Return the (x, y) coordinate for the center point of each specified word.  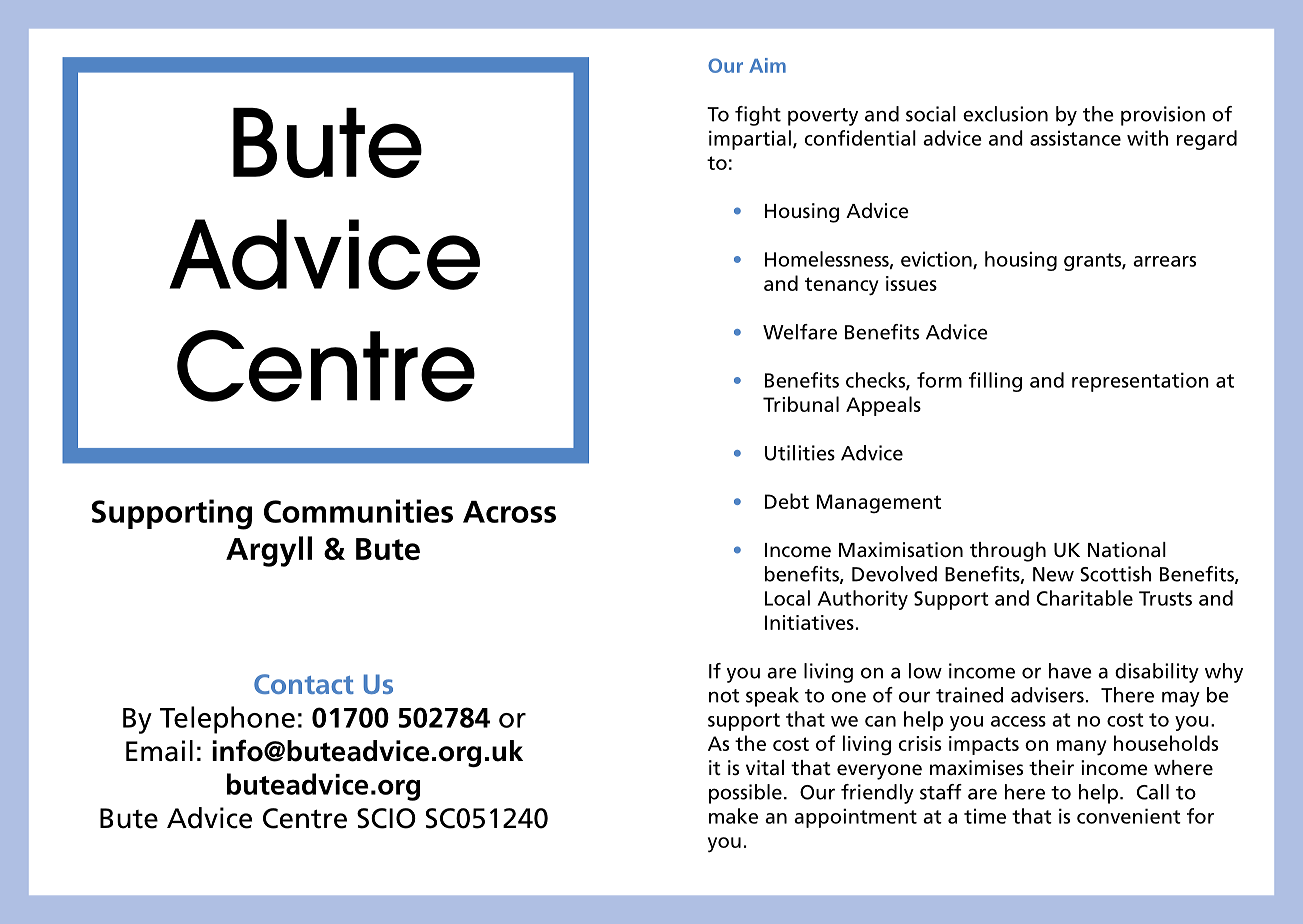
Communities (358, 511)
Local (787, 598)
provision (1163, 116)
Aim (767, 65)
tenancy (842, 286)
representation (1140, 382)
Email (159, 751)
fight (758, 116)
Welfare (800, 332)
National (1127, 550)
